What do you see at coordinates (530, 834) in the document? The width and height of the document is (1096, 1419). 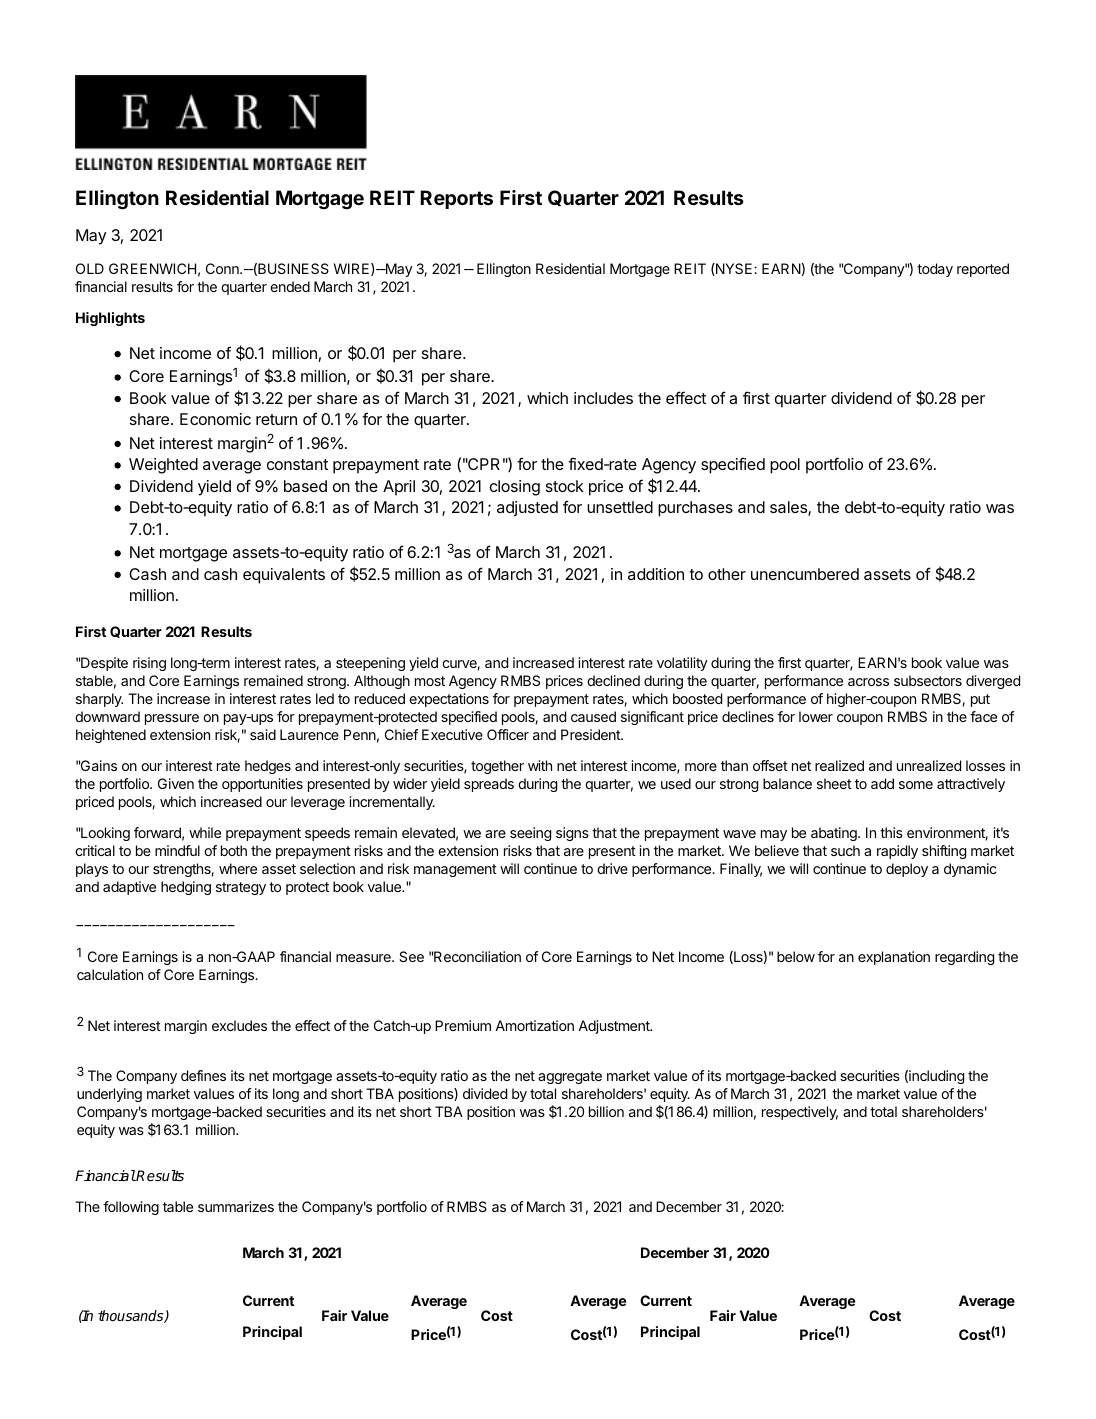 I see `seeing` at bounding box center [530, 834].
